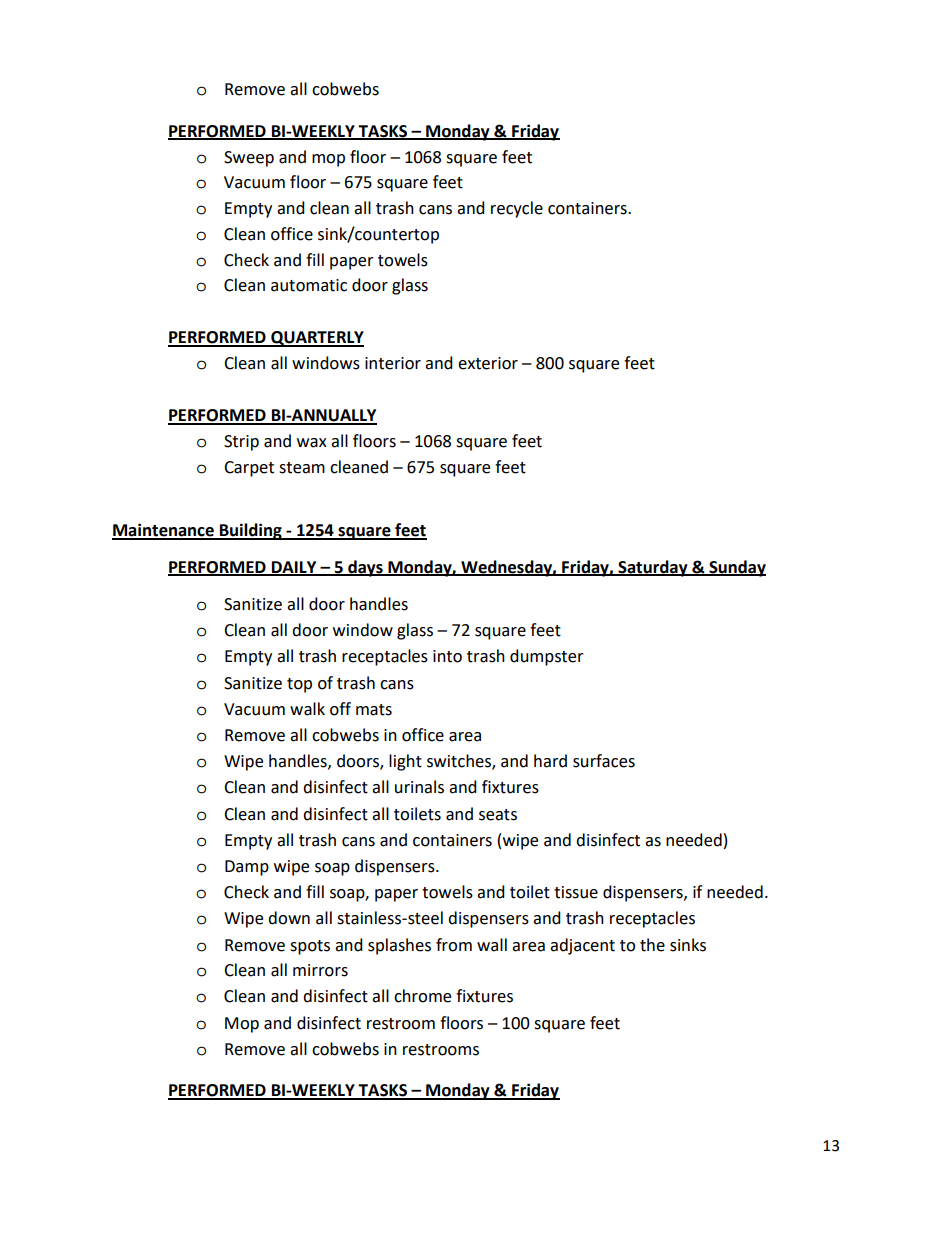 Image resolution: width=952 pixels, height=1233 pixels. What do you see at coordinates (310, 947) in the page?
I see `spots` at bounding box center [310, 947].
